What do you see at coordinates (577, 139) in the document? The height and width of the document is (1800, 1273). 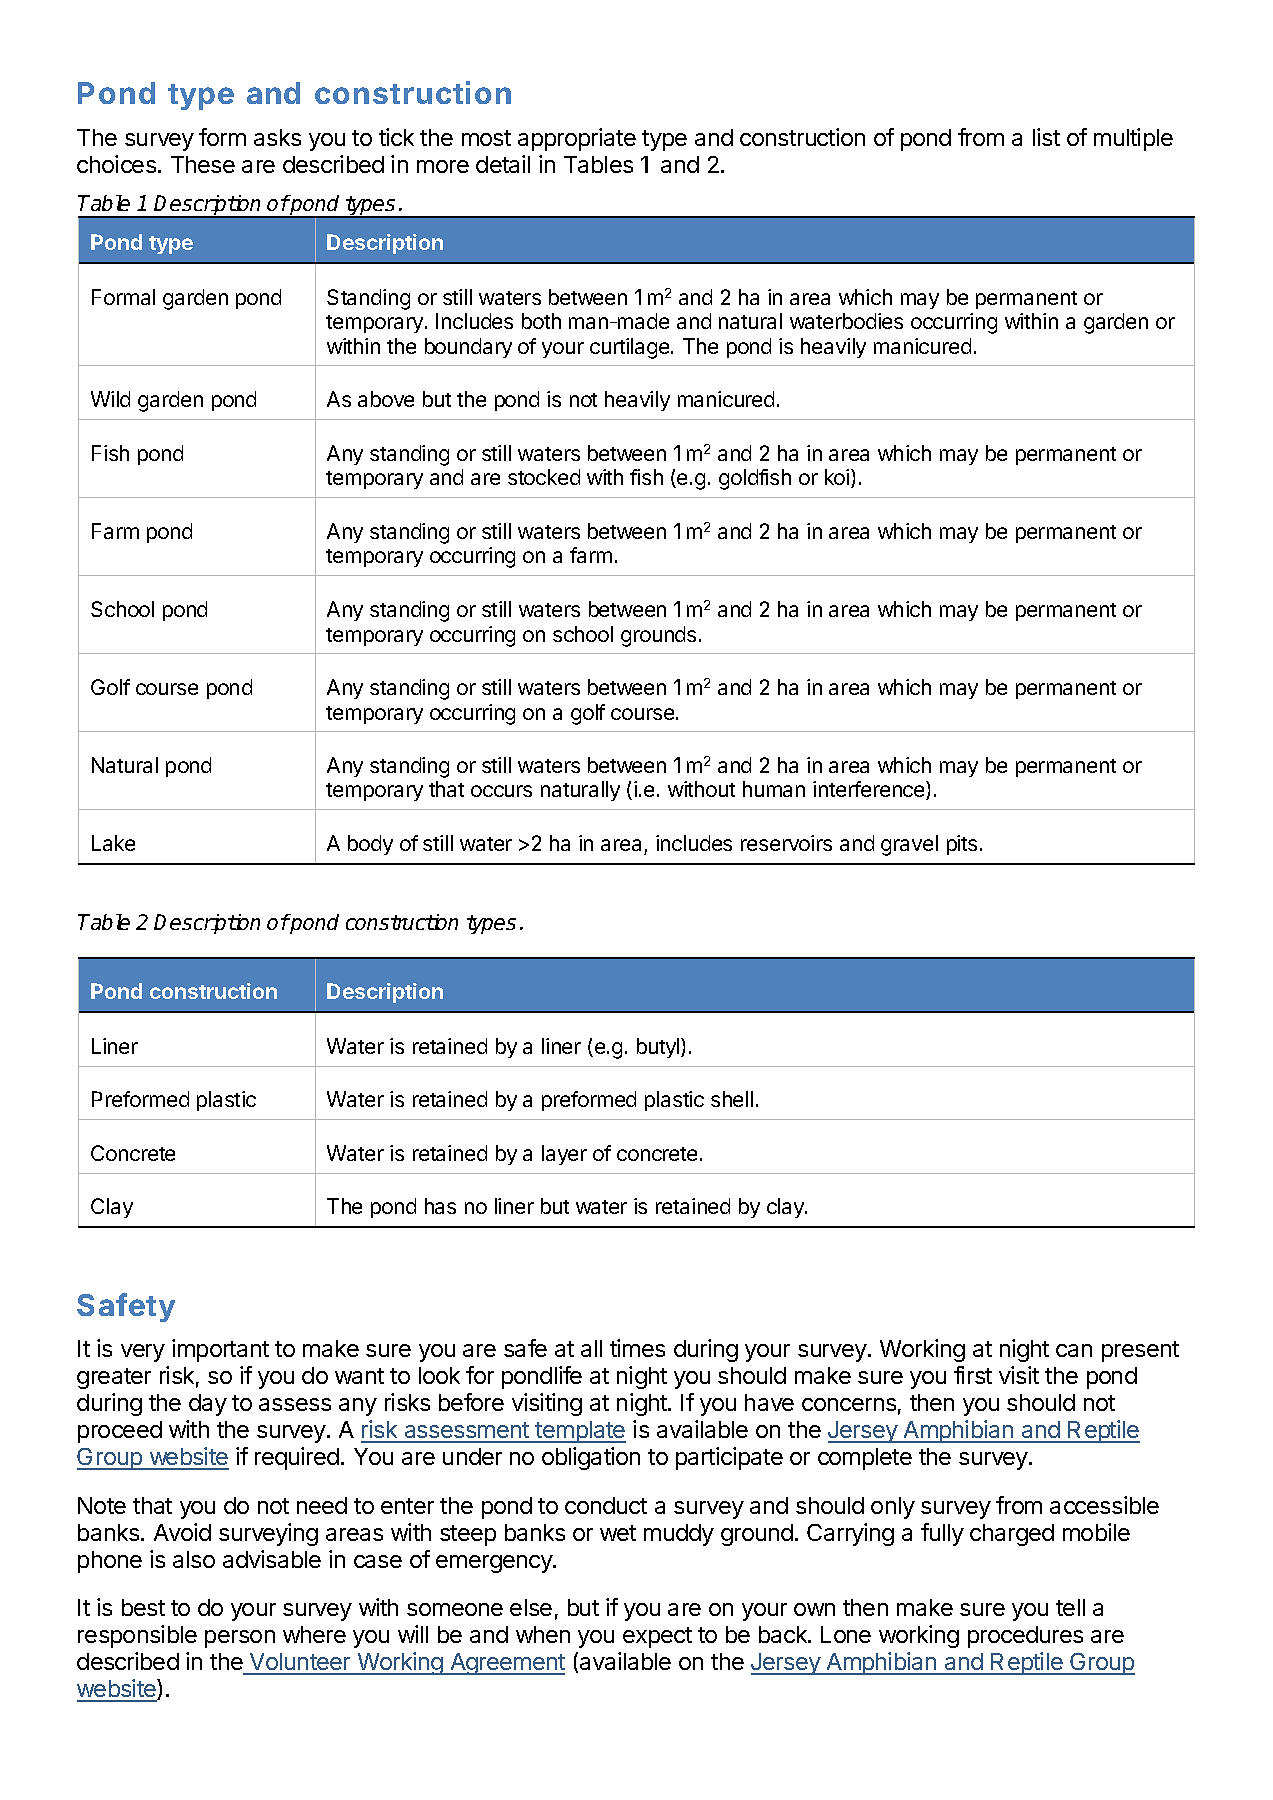 I see `appropriate` at bounding box center [577, 139].
